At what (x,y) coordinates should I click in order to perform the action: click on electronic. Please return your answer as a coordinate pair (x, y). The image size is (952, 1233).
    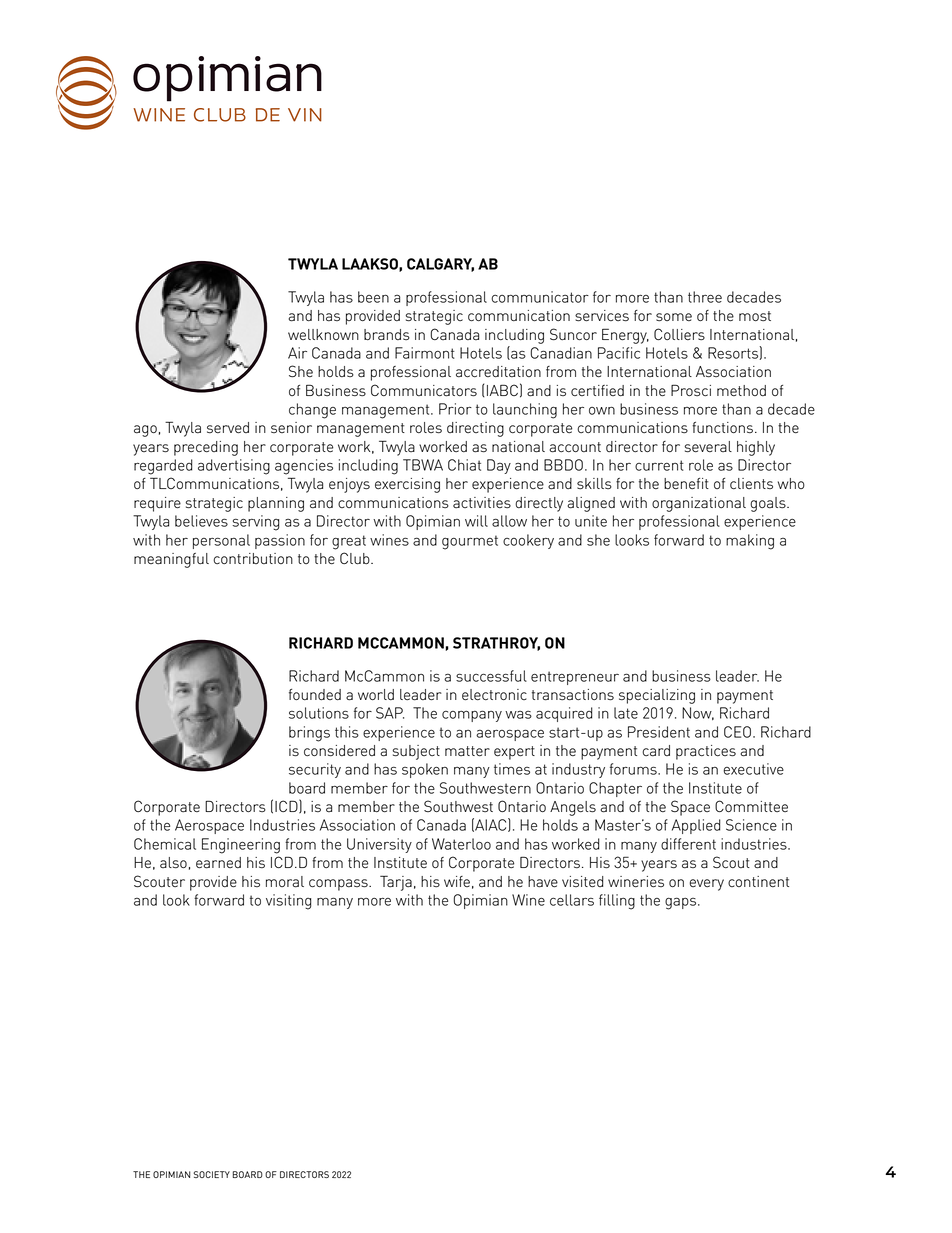
    Looking at the image, I should click on (494, 695).
